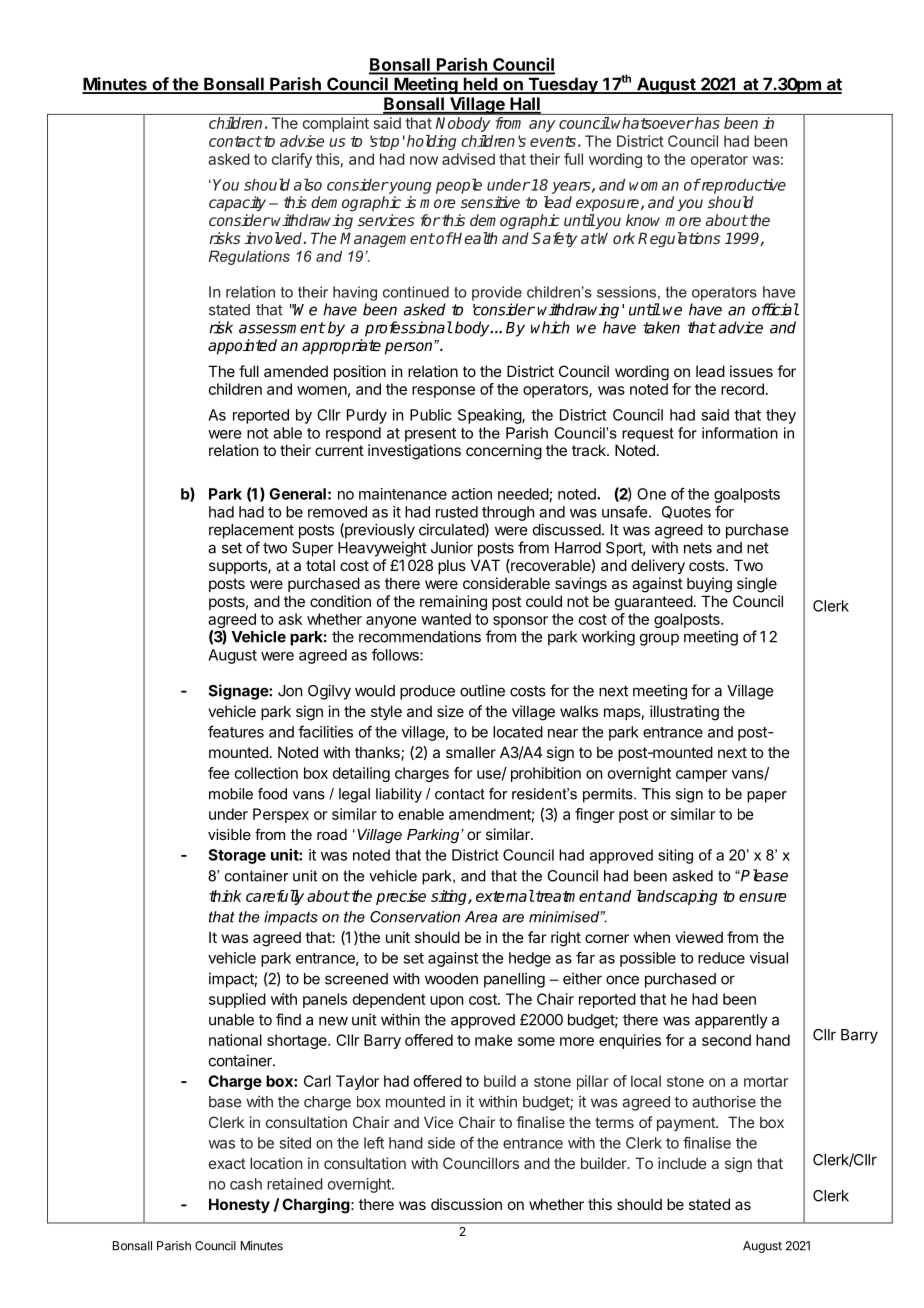 This page has width=924, height=1308. I want to click on events, so click(553, 141).
